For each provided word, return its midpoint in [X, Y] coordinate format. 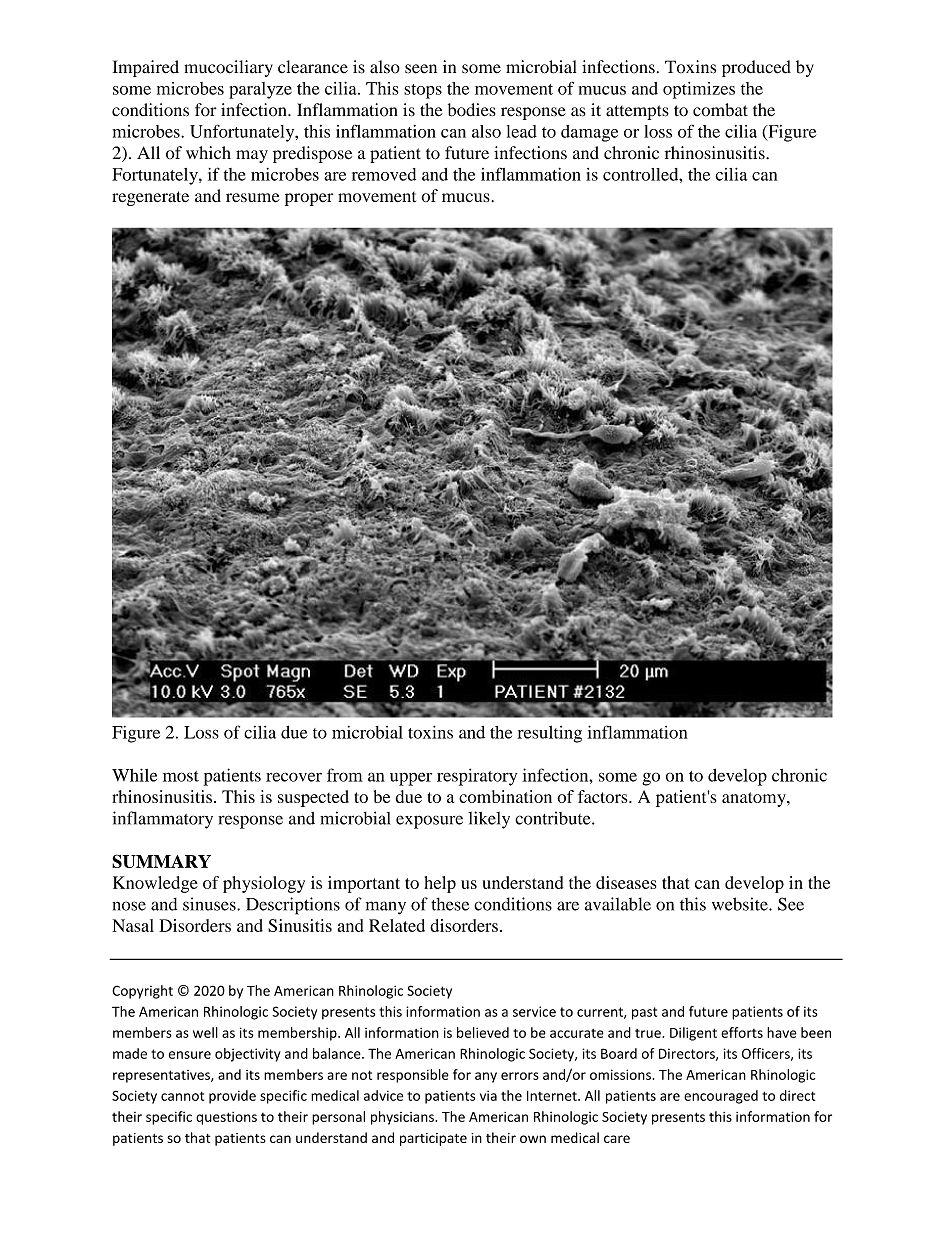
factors [604, 796]
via [488, 1096]
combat [720, 110]
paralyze [260, 90]
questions [226, 1118]
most [181, 776]
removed [384, 174]
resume [253, 198]
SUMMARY [161, 861]
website [741, 904]
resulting [549, 734]
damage [589, 133]
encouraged [721, 1097]
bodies [472, 110]
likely [489, 820]
